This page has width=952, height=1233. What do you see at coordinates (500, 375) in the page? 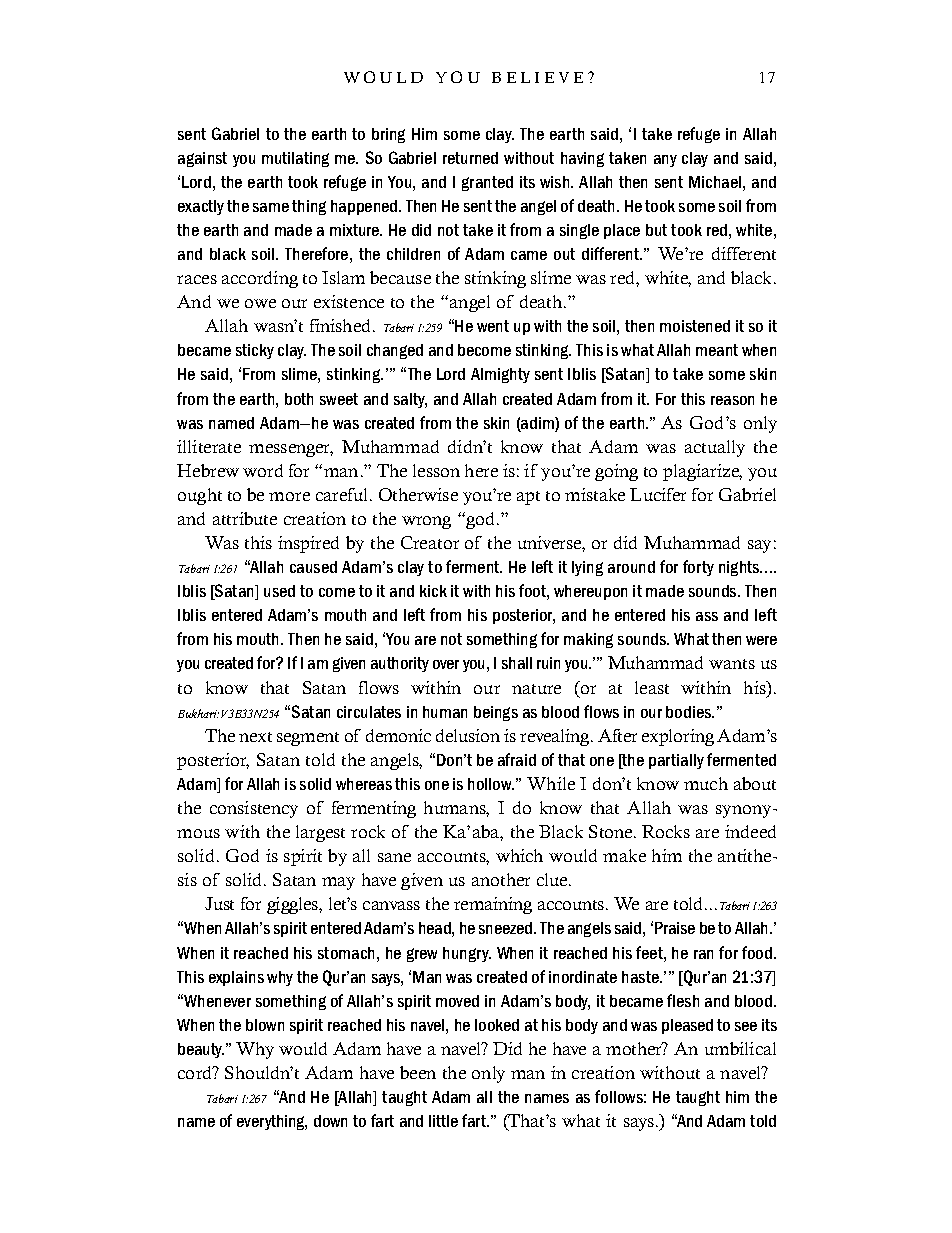
I see `Almighty` at bounding box center [500, 375].
